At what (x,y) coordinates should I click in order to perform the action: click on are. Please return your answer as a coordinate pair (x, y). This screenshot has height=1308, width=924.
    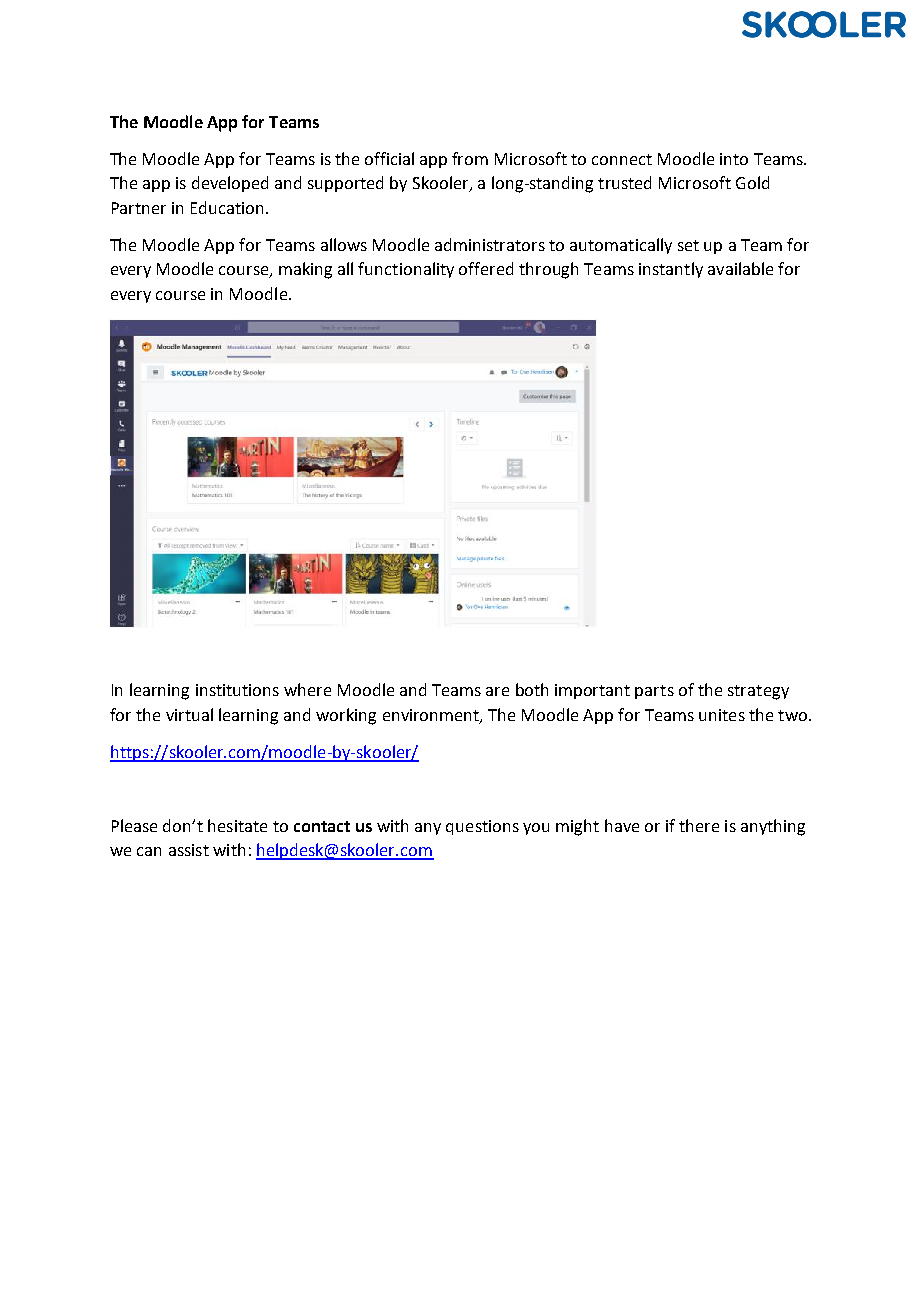
    Looking at the image, I should click on (497, 691).
